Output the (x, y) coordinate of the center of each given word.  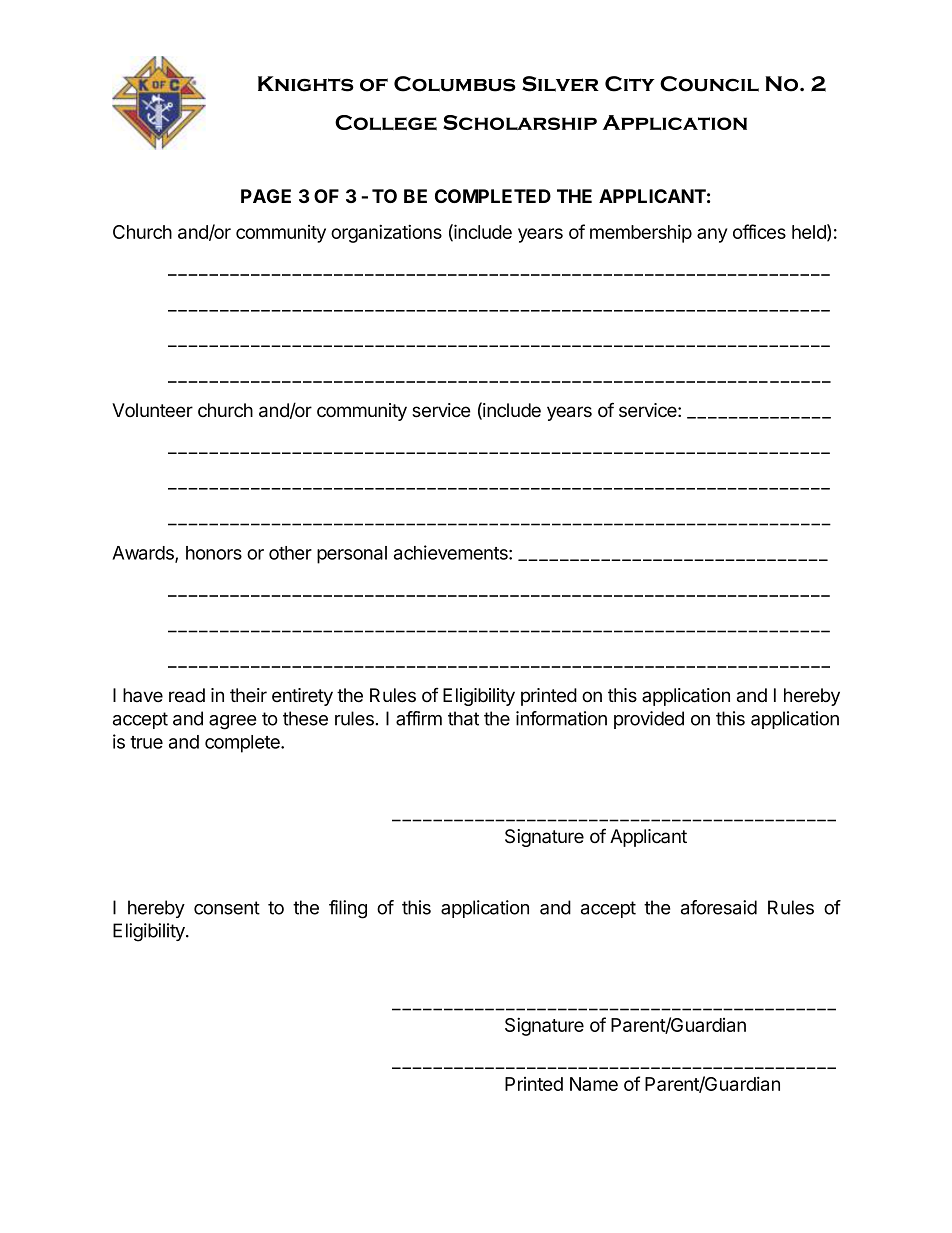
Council (709, 84)
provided (649, 720)
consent (227, 908)
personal (352, 555)
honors (214, 553)
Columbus (455, 84)
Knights (306, 84)
